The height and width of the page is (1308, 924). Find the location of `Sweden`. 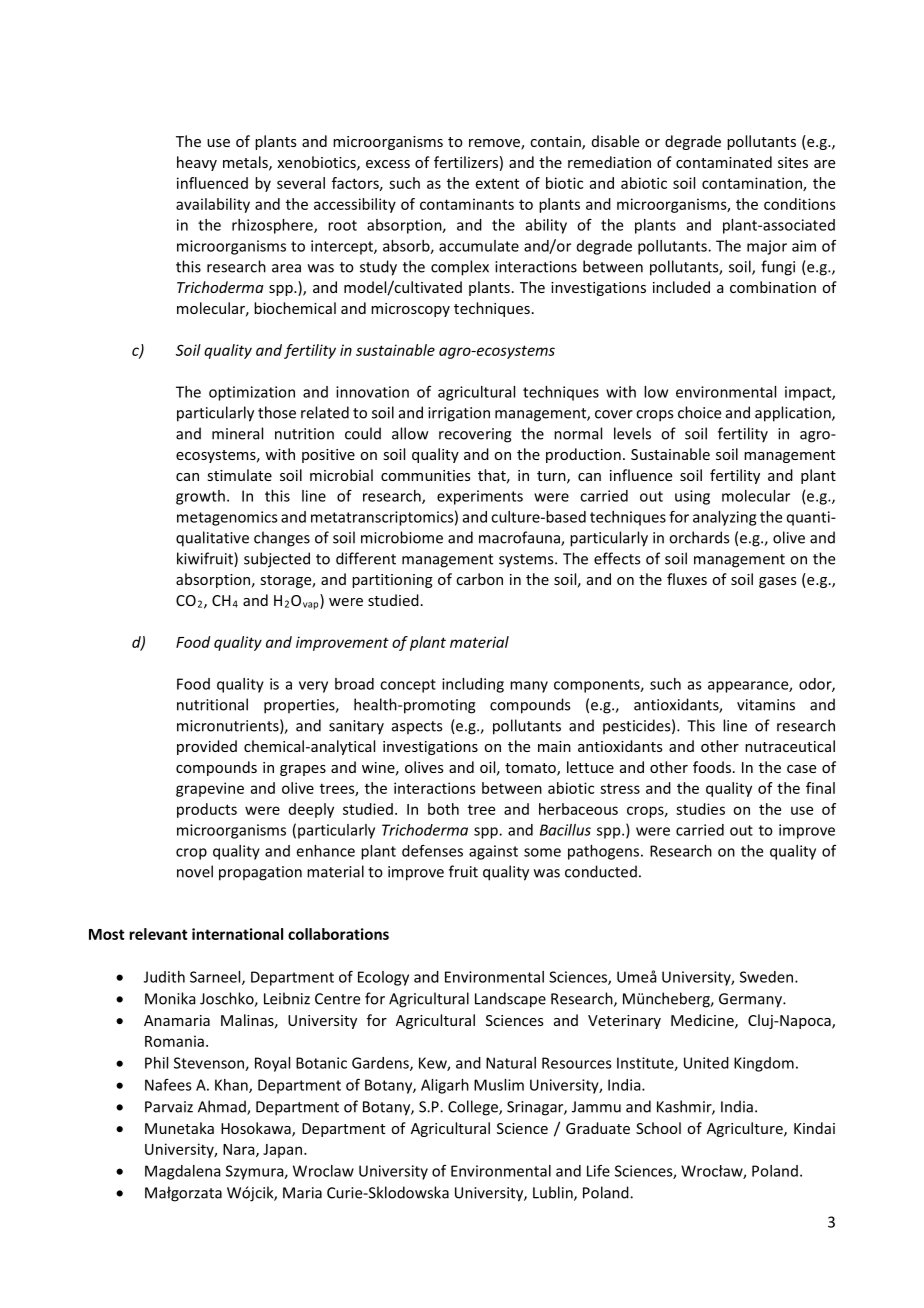

Sweden is located at coordinates (768, 977).
